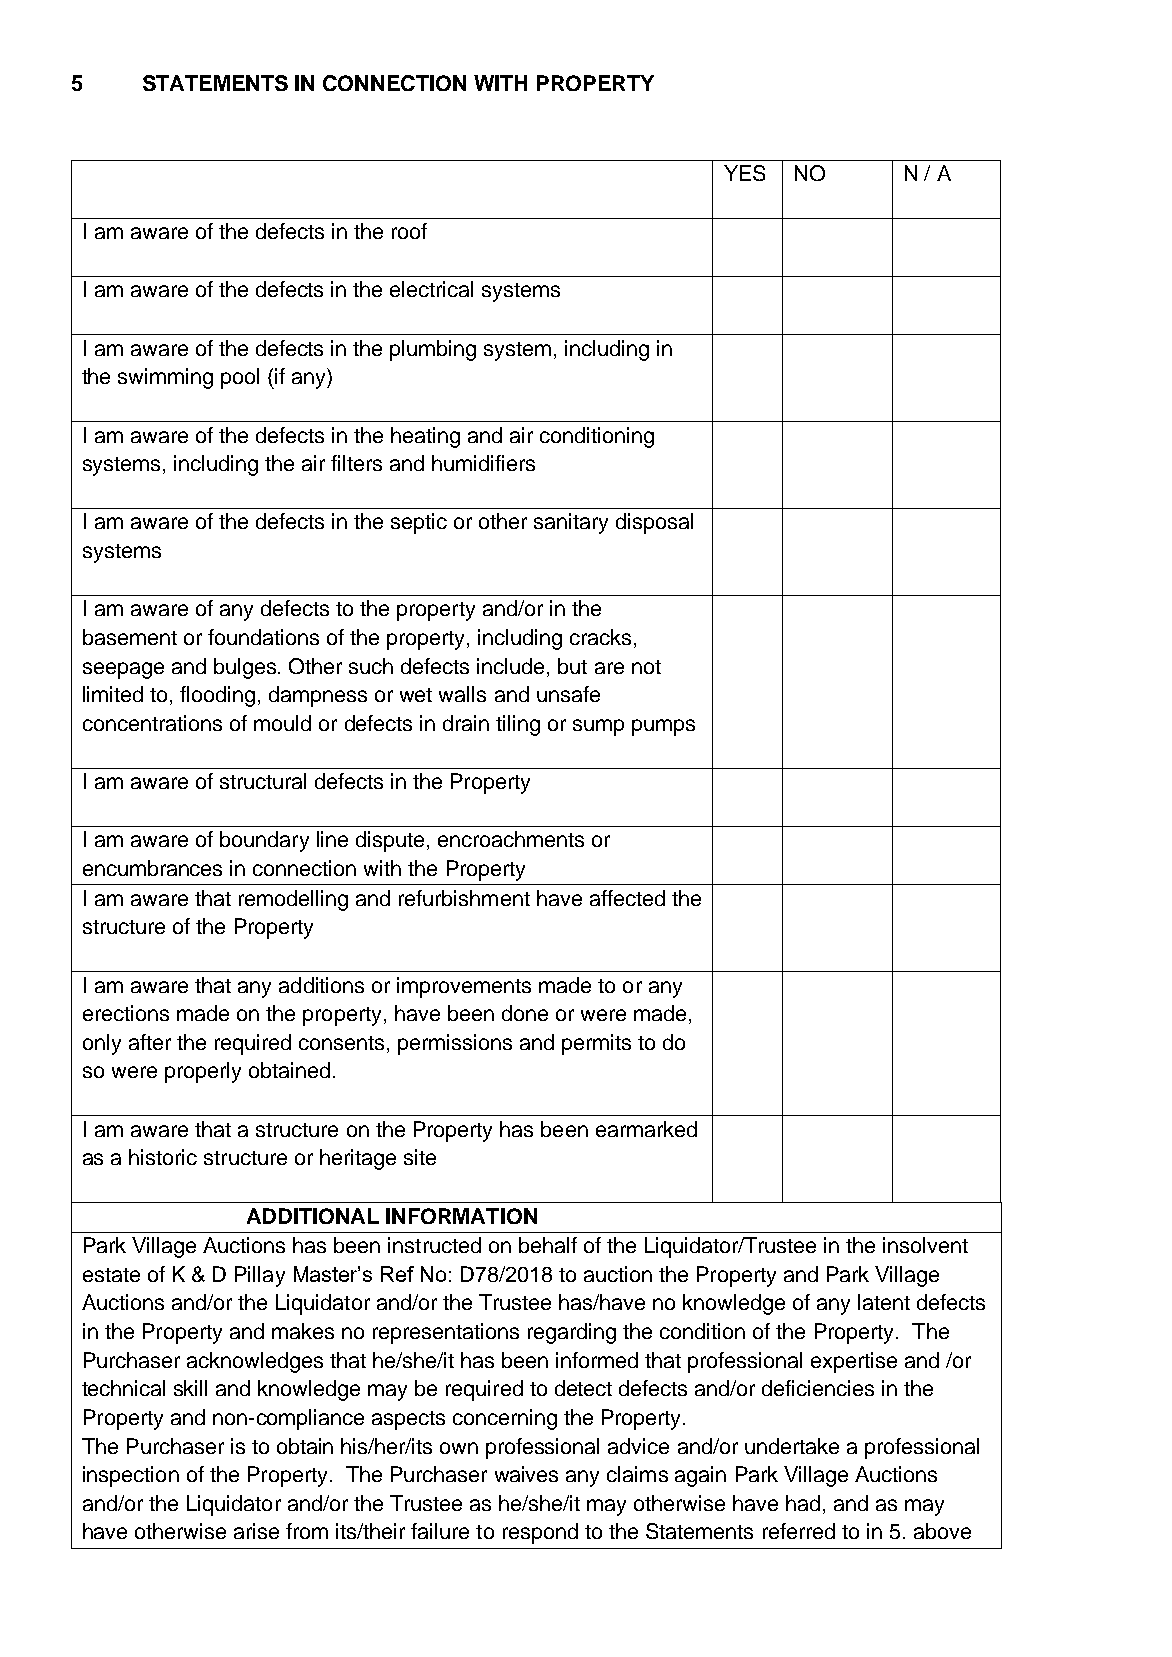 Image resolution: width=1172 pixels, height=1657 pixels. I want to click on arise, so click(256, 1531).
